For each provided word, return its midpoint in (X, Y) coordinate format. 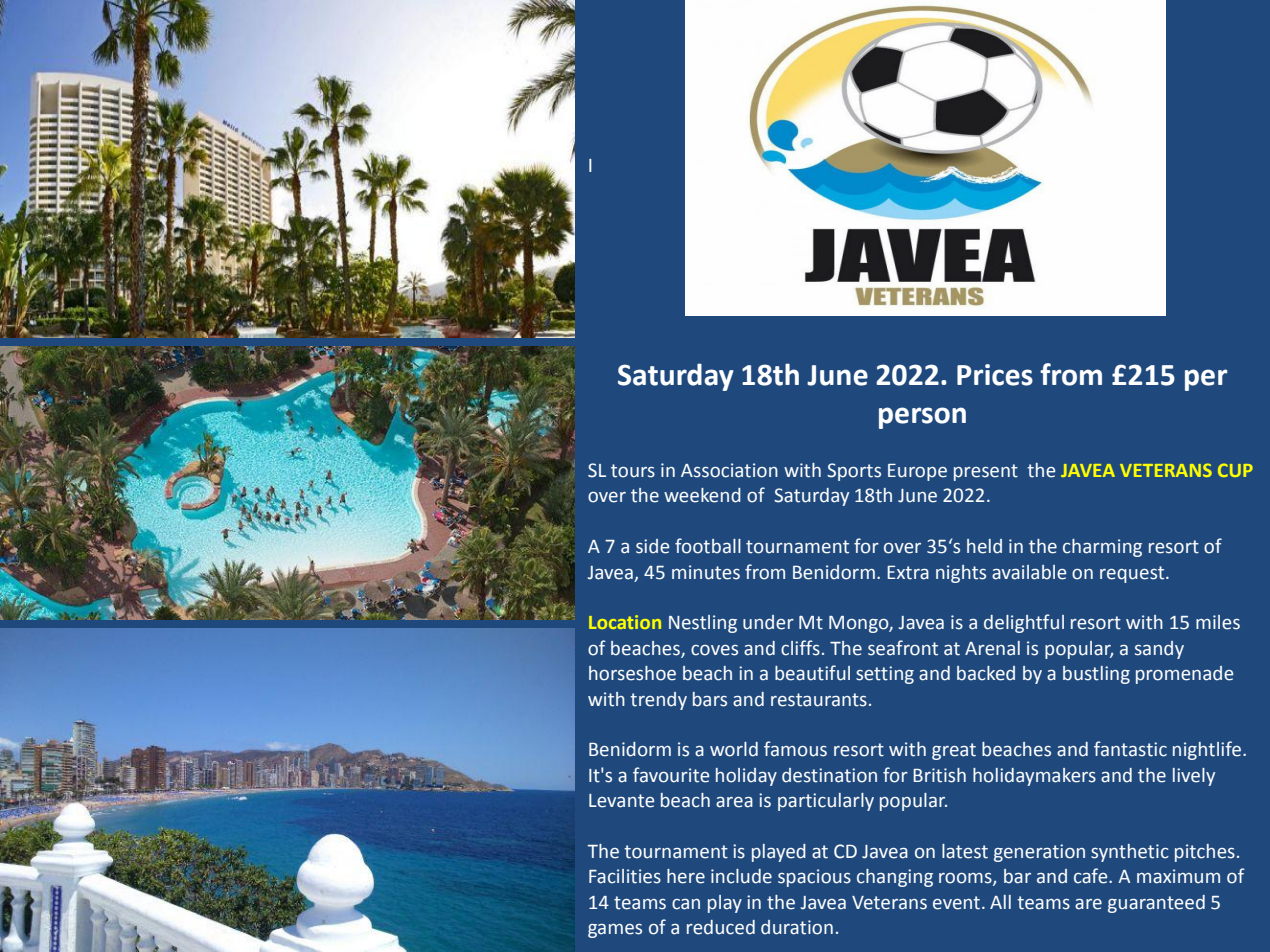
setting (885, 675)
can (686, 904)
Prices (995, 375)
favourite (671, 775)
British (939, 775)
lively (1194, 777)
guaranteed (1156, 904)
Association (729, 470)
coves (714, 650)
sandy (1159, 650)
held (984, 546)
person (922, 418)
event (958, 903)
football (708, 546)
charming (1102, 548)
